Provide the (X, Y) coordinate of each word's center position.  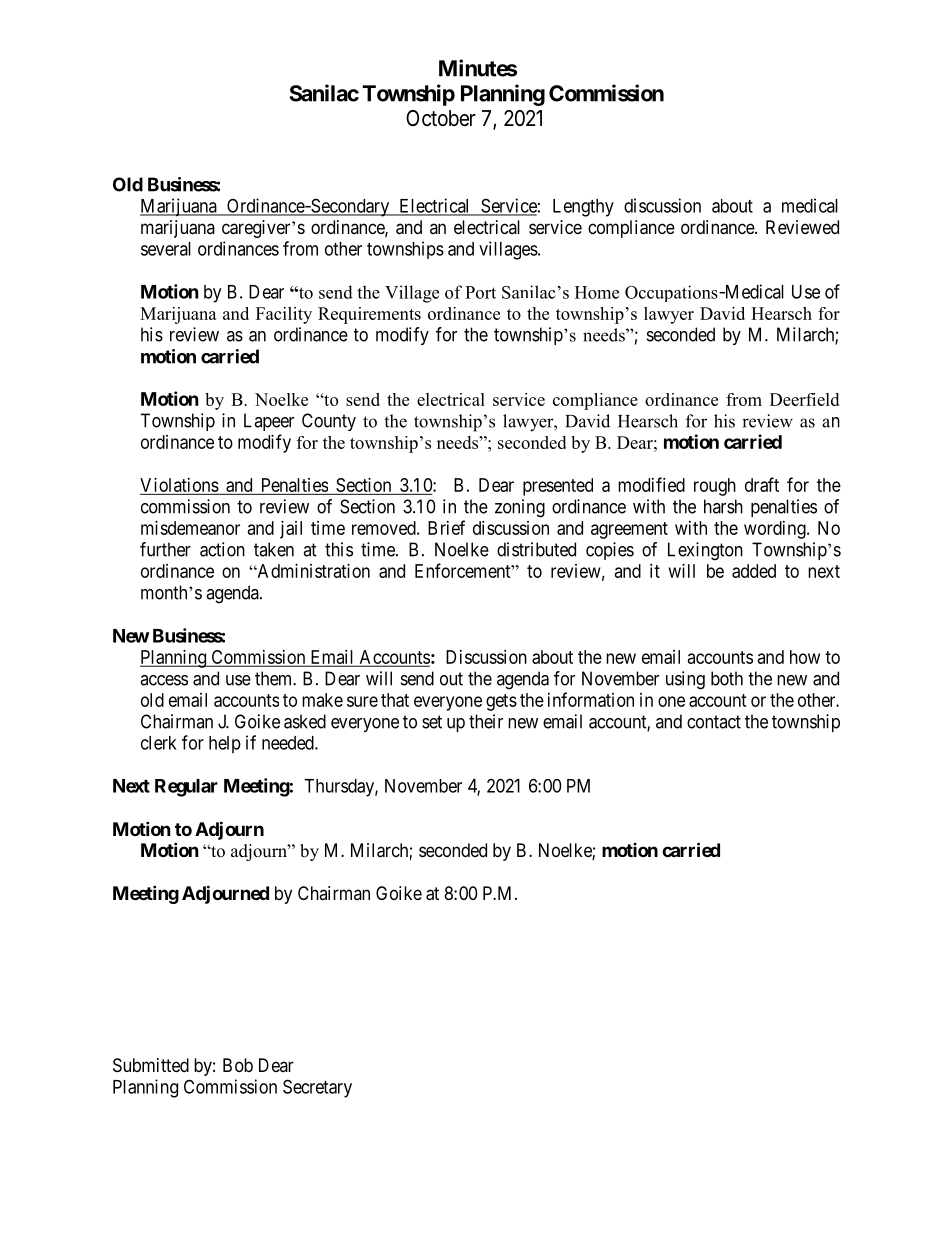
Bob (238, 1065)
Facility (284, 315)
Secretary (317, 1088)
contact (714, 722)
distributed (536, 549)
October (441, 118)
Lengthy (583, 208)
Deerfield (804, 399)
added (754, 571)
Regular (186, 788)
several (166, 249)
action (222, 549)
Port (480, 292)
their (486, 721)
